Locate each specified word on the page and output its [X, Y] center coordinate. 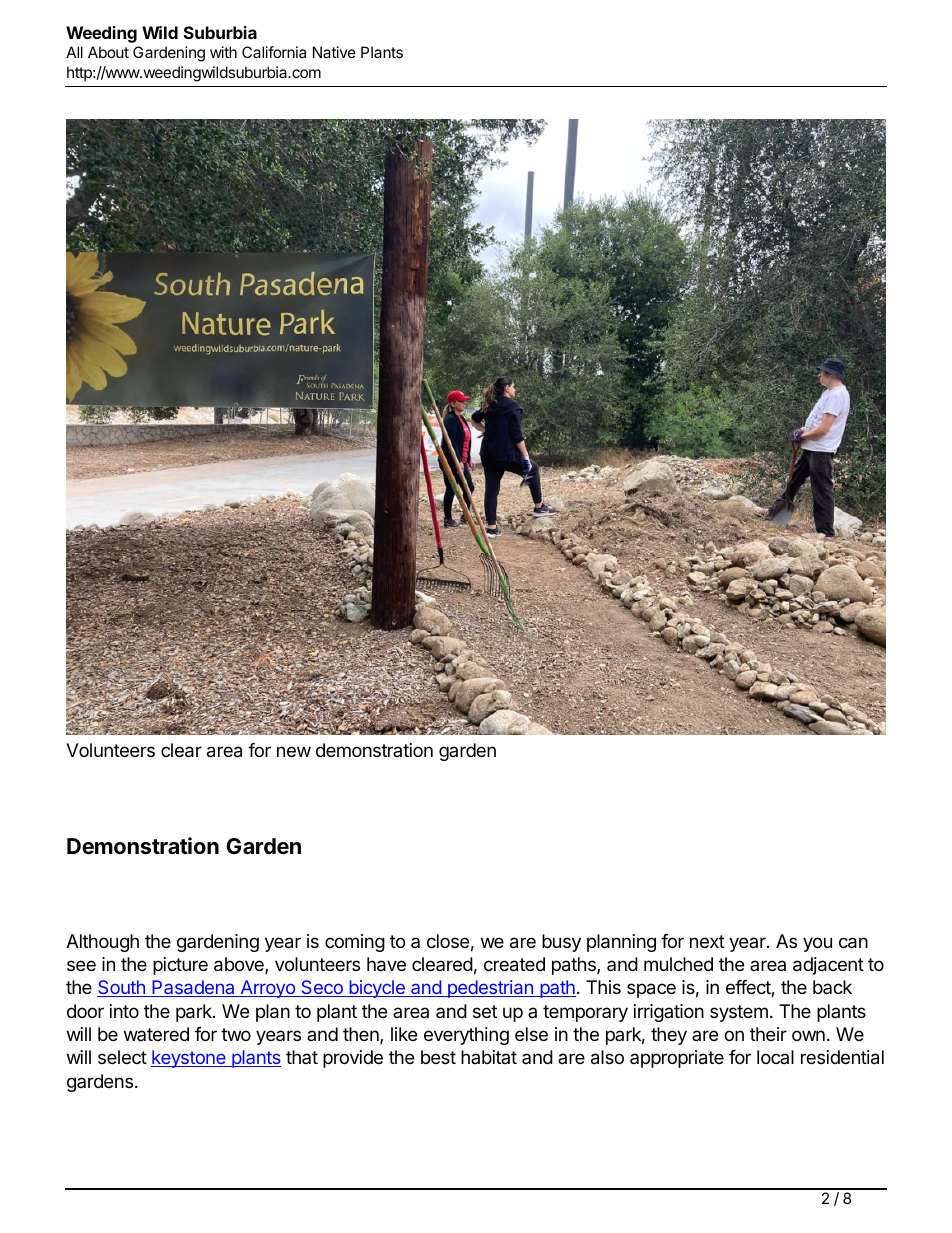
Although [102, 943]
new [294, 751]
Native [334, 52]
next [707, 941]
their [768, 1034]
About [108, 52]
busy [561, 943]
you [817, 944]
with [223, 52]
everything [466, 1036]
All [74, 52]
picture [180, 966]
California [274, 52]
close [448, 941]
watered [156, 1034]
